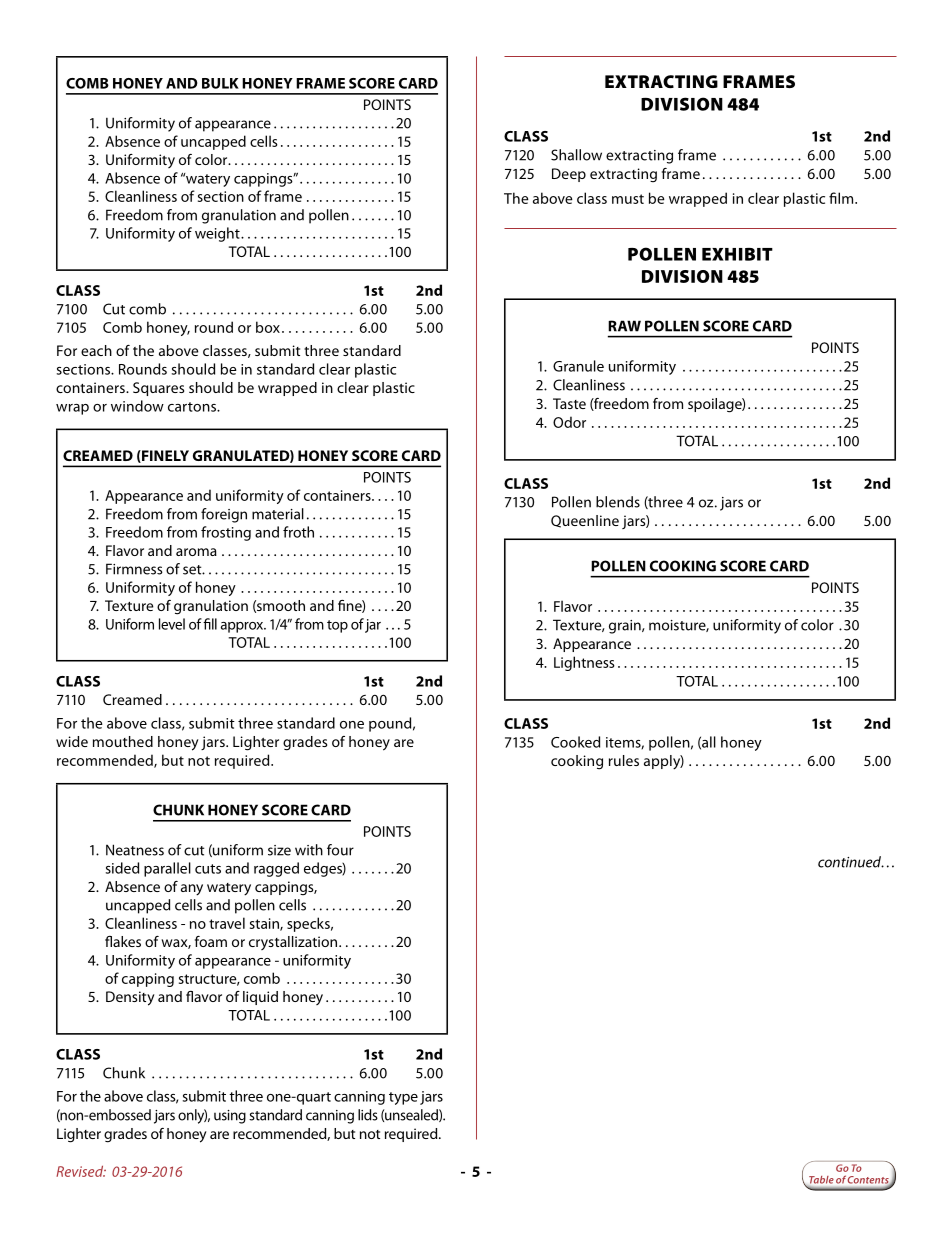 This page has width=952, height=1233. Describe the element at coordinates (220, 83) in the page. I see `BULK` at that location.
